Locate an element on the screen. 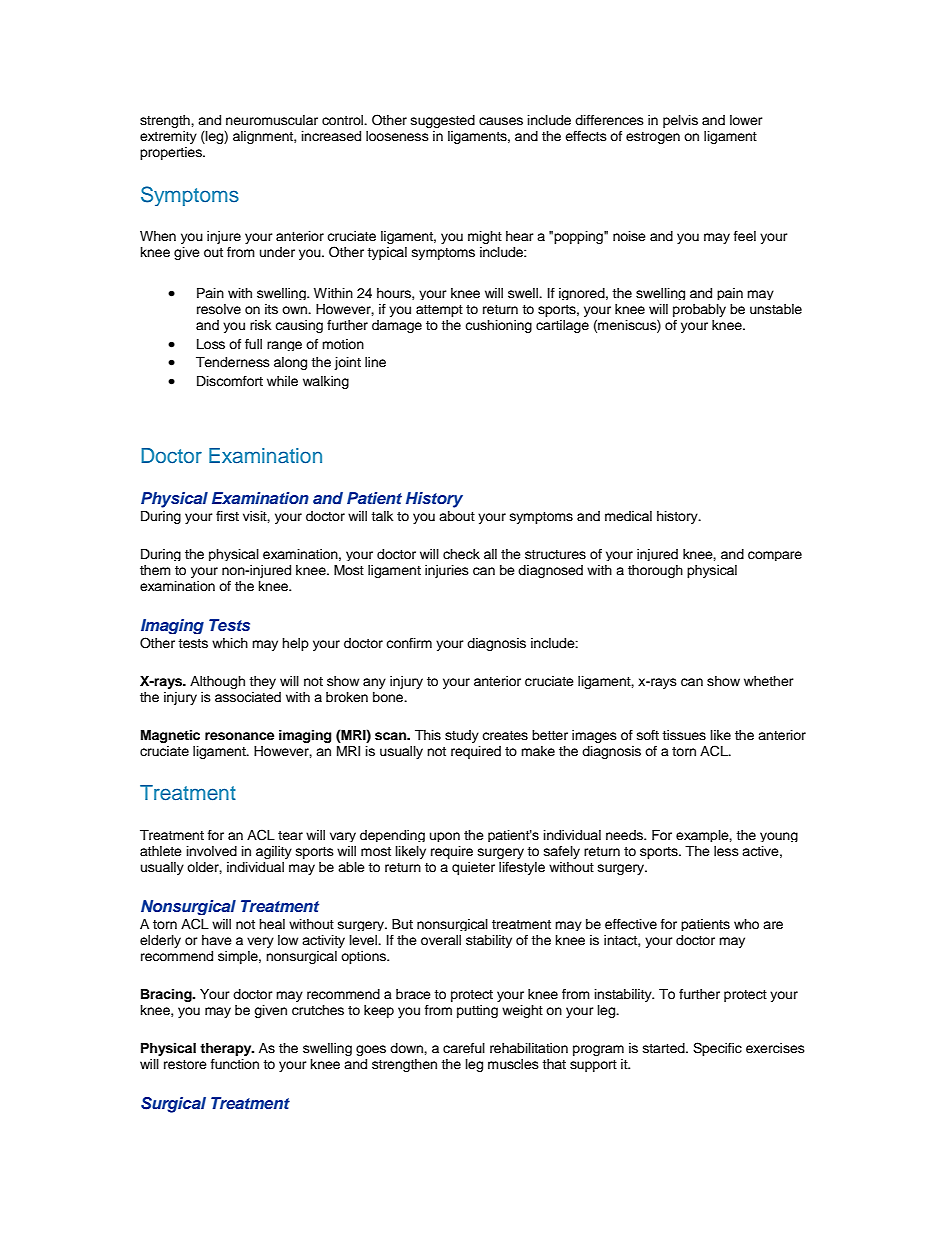 This screenshot has width=952, height=1233. study is located at coordinates (462, 736).
